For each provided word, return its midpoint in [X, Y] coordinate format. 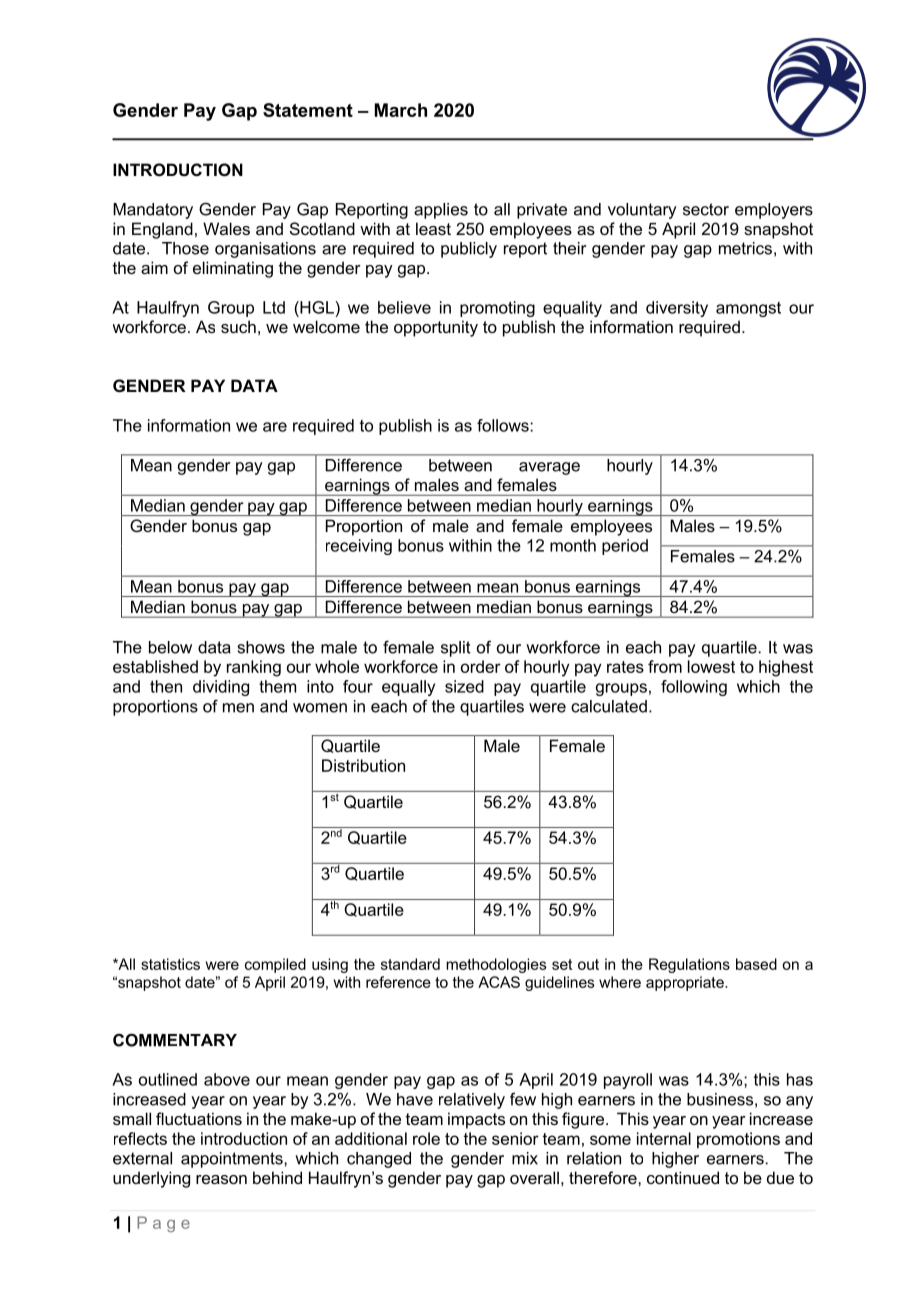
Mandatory [153, 211]
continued [683, 1177]
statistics [170, 964]
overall [534, 1177]
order [481, 666]
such [238, 326]
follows [504, 425]
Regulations [689, 965]
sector [706, 209]
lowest [711, 666]
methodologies [496, 965]
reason [221, 1179]
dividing [221, 688]
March [401, 110]
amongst [748, 309]
